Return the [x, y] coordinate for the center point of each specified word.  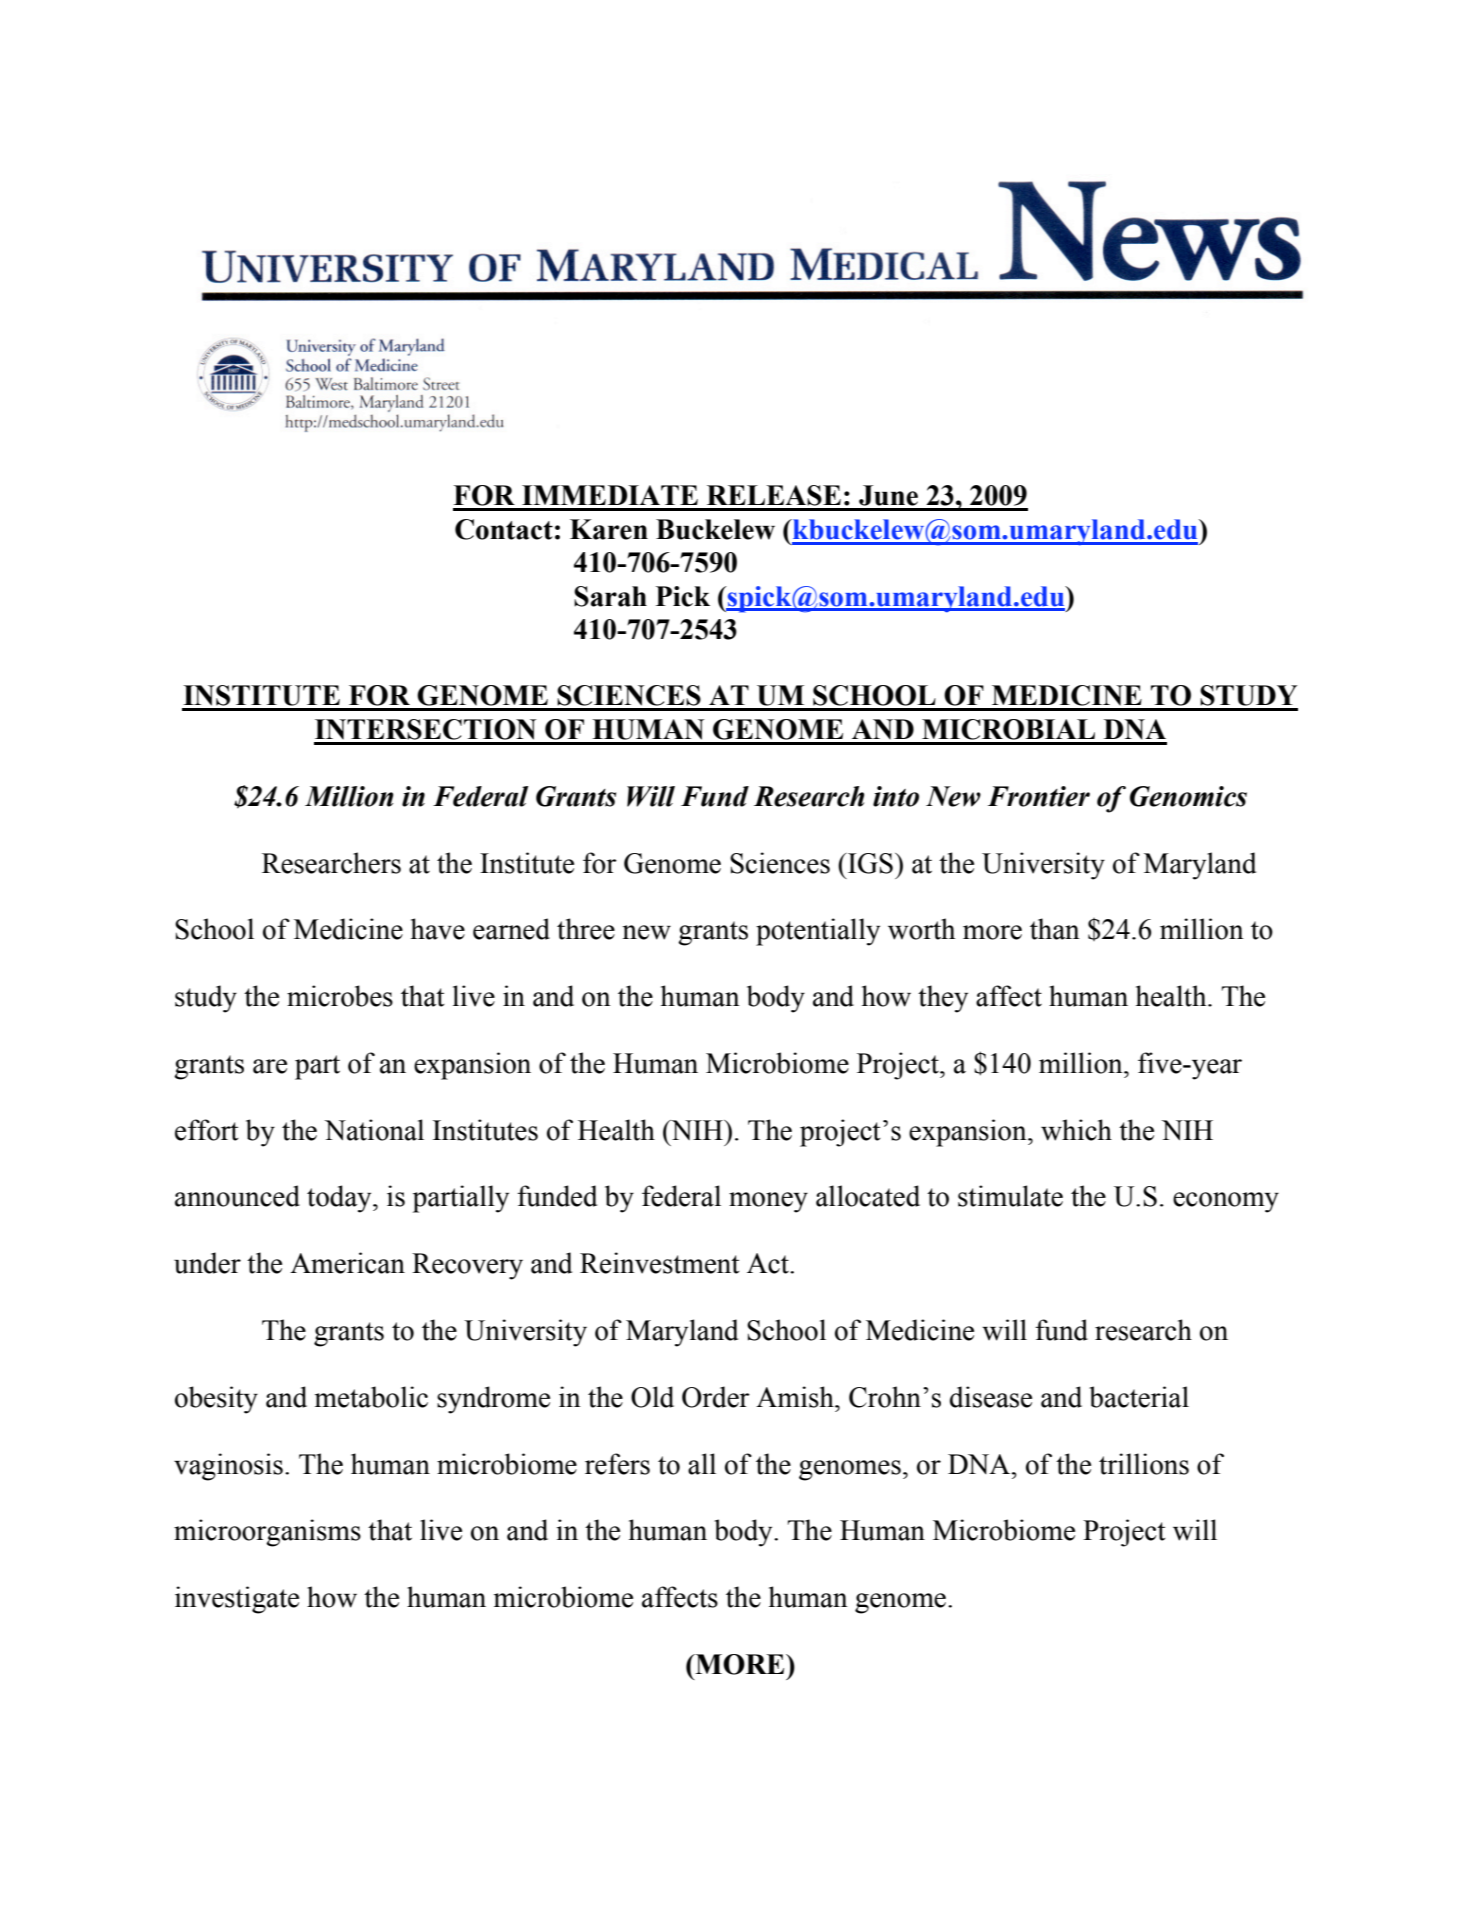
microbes [340, 996]
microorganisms [267, 1533]
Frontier [1039, 796]
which [1076, 1130]
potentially [818, 932]
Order [716, 1397]
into [896, 796]
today [340, 1199]
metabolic [371, 1397]
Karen [609, 529]
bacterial [1139, 1397]
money [768, 1202]
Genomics [1188, 796]
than [1055, 929]
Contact [504, 529]
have [438, 929]
